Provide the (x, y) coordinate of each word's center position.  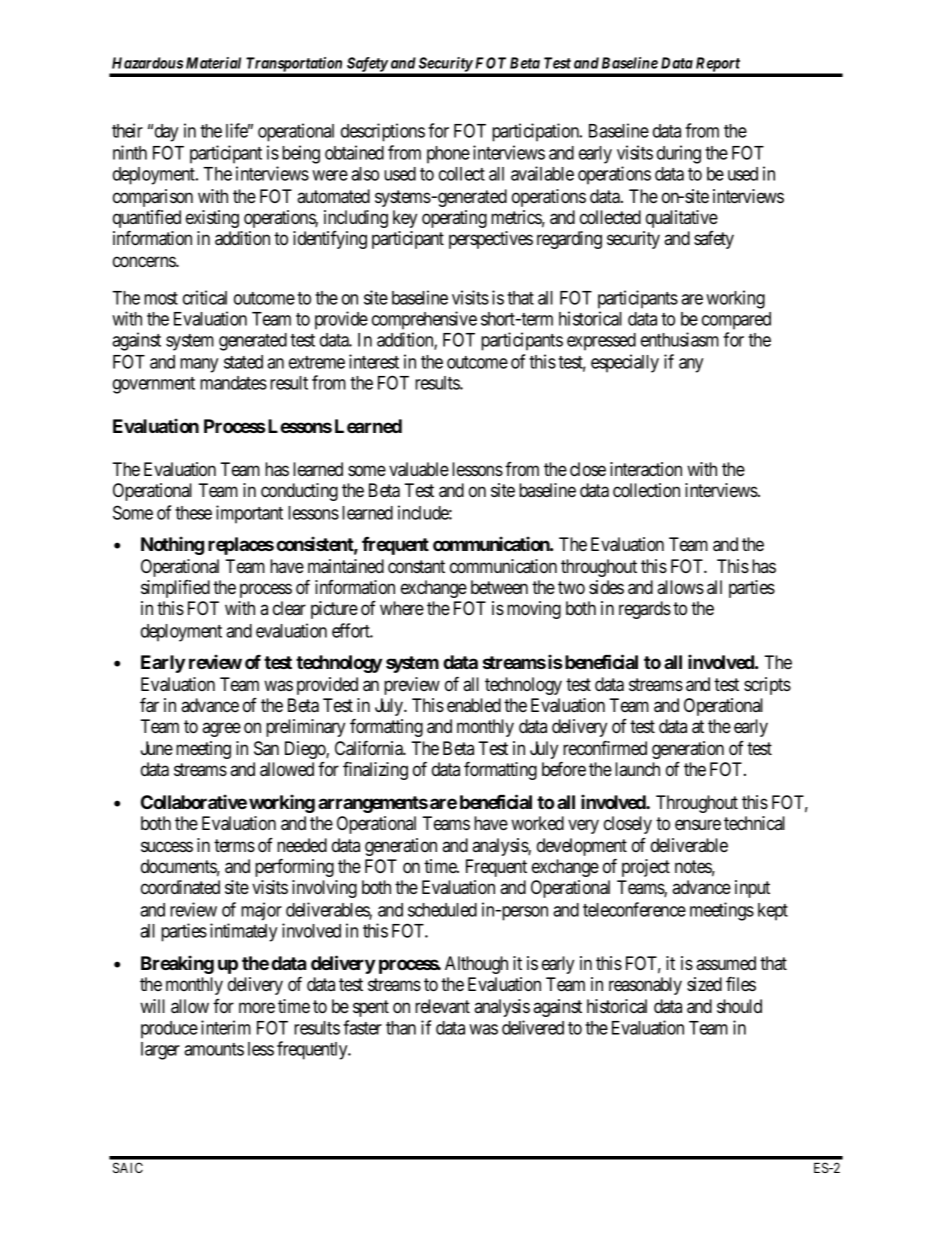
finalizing (375, 770)
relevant (442, 1006)
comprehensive (424, 320)
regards (645, 610)
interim (226, 1027)
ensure (698, 824)
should (739, 1006)
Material (213, 63)
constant (416, 567)
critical (205, 297)
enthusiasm (680, 339)
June (157, 748)
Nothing (172, 545)
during (679, 154)
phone (448, 155)
